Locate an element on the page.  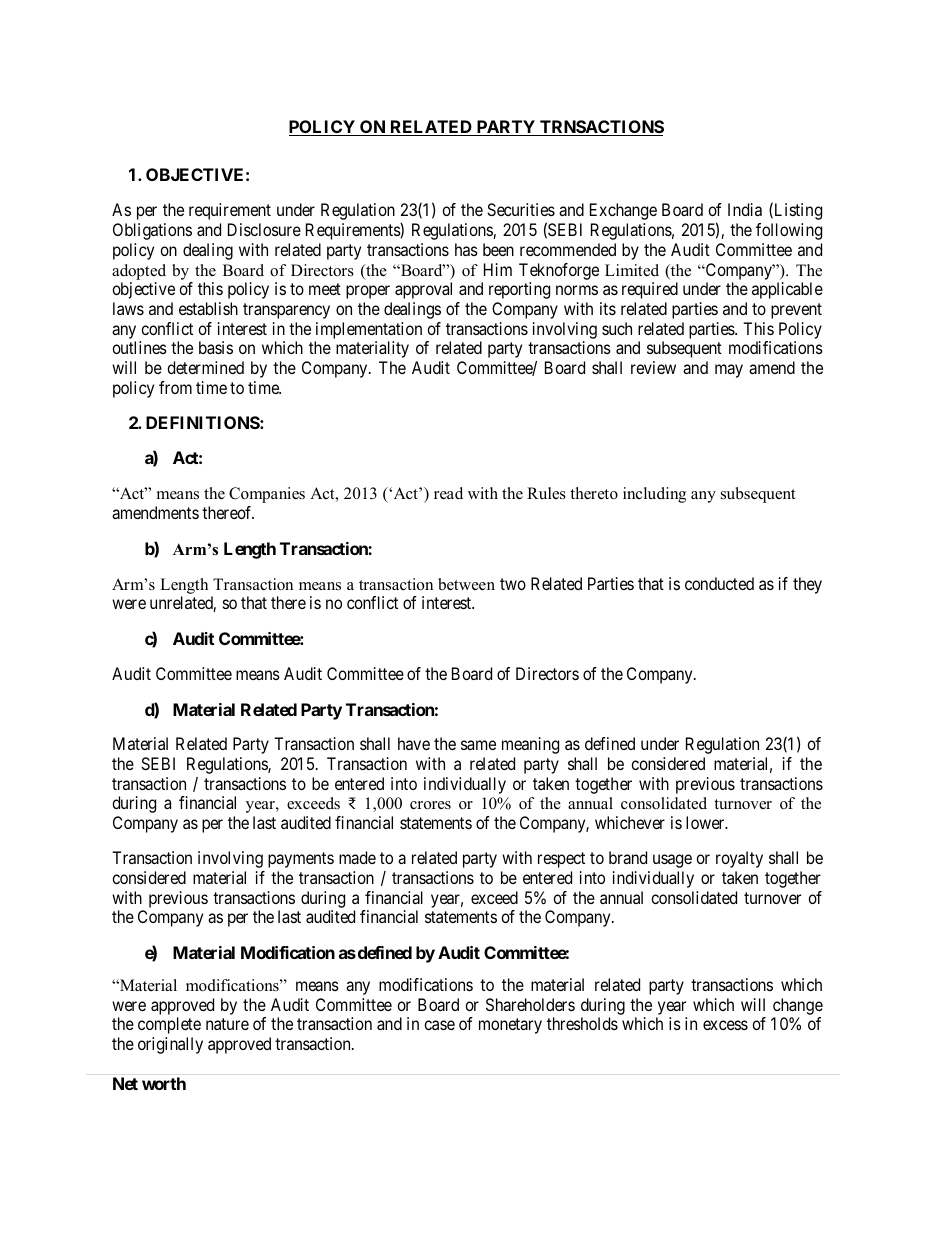
case is located at coordinates (439, 1025).
